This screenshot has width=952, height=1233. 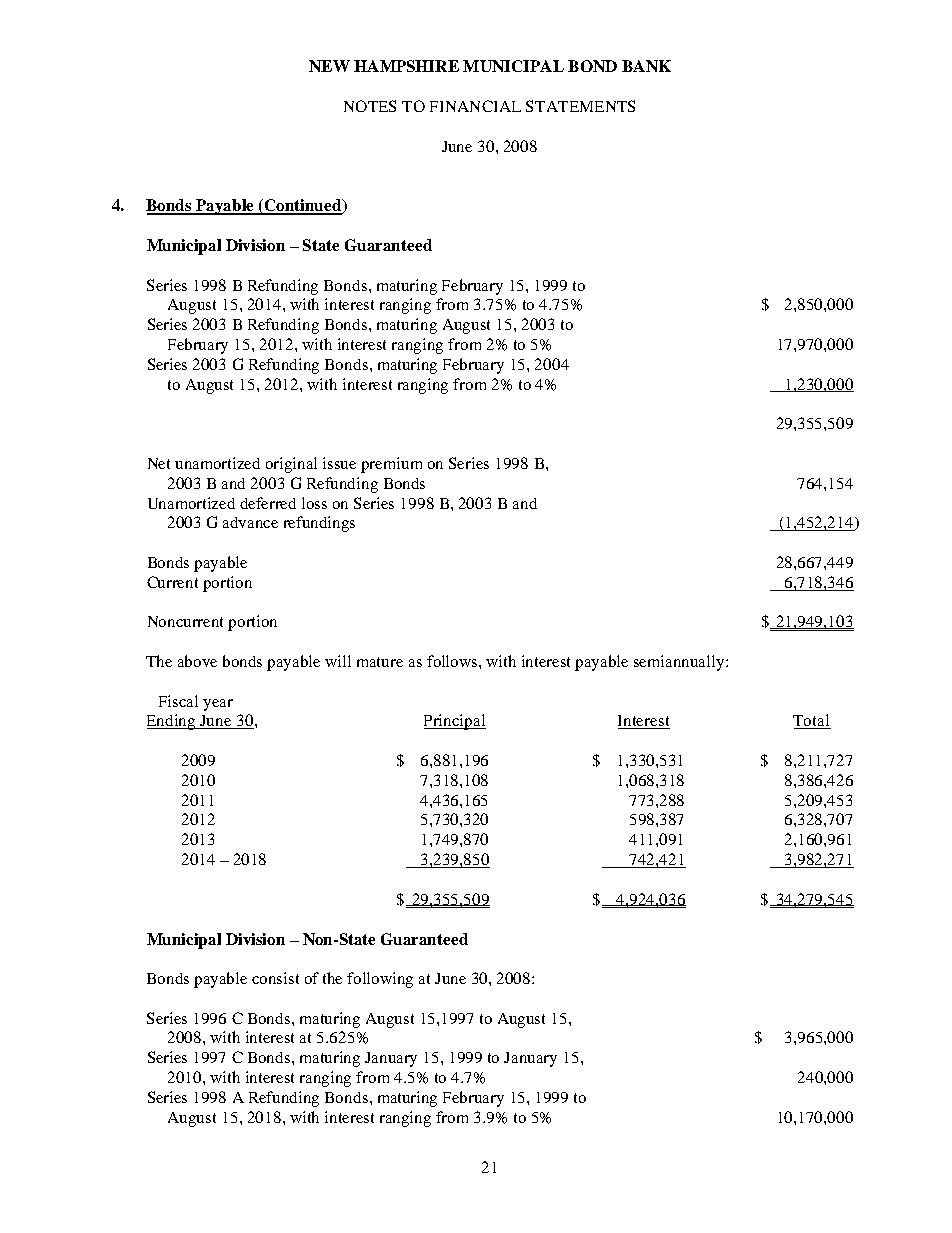 I want to click on advance, so click(x=250, y=522).
